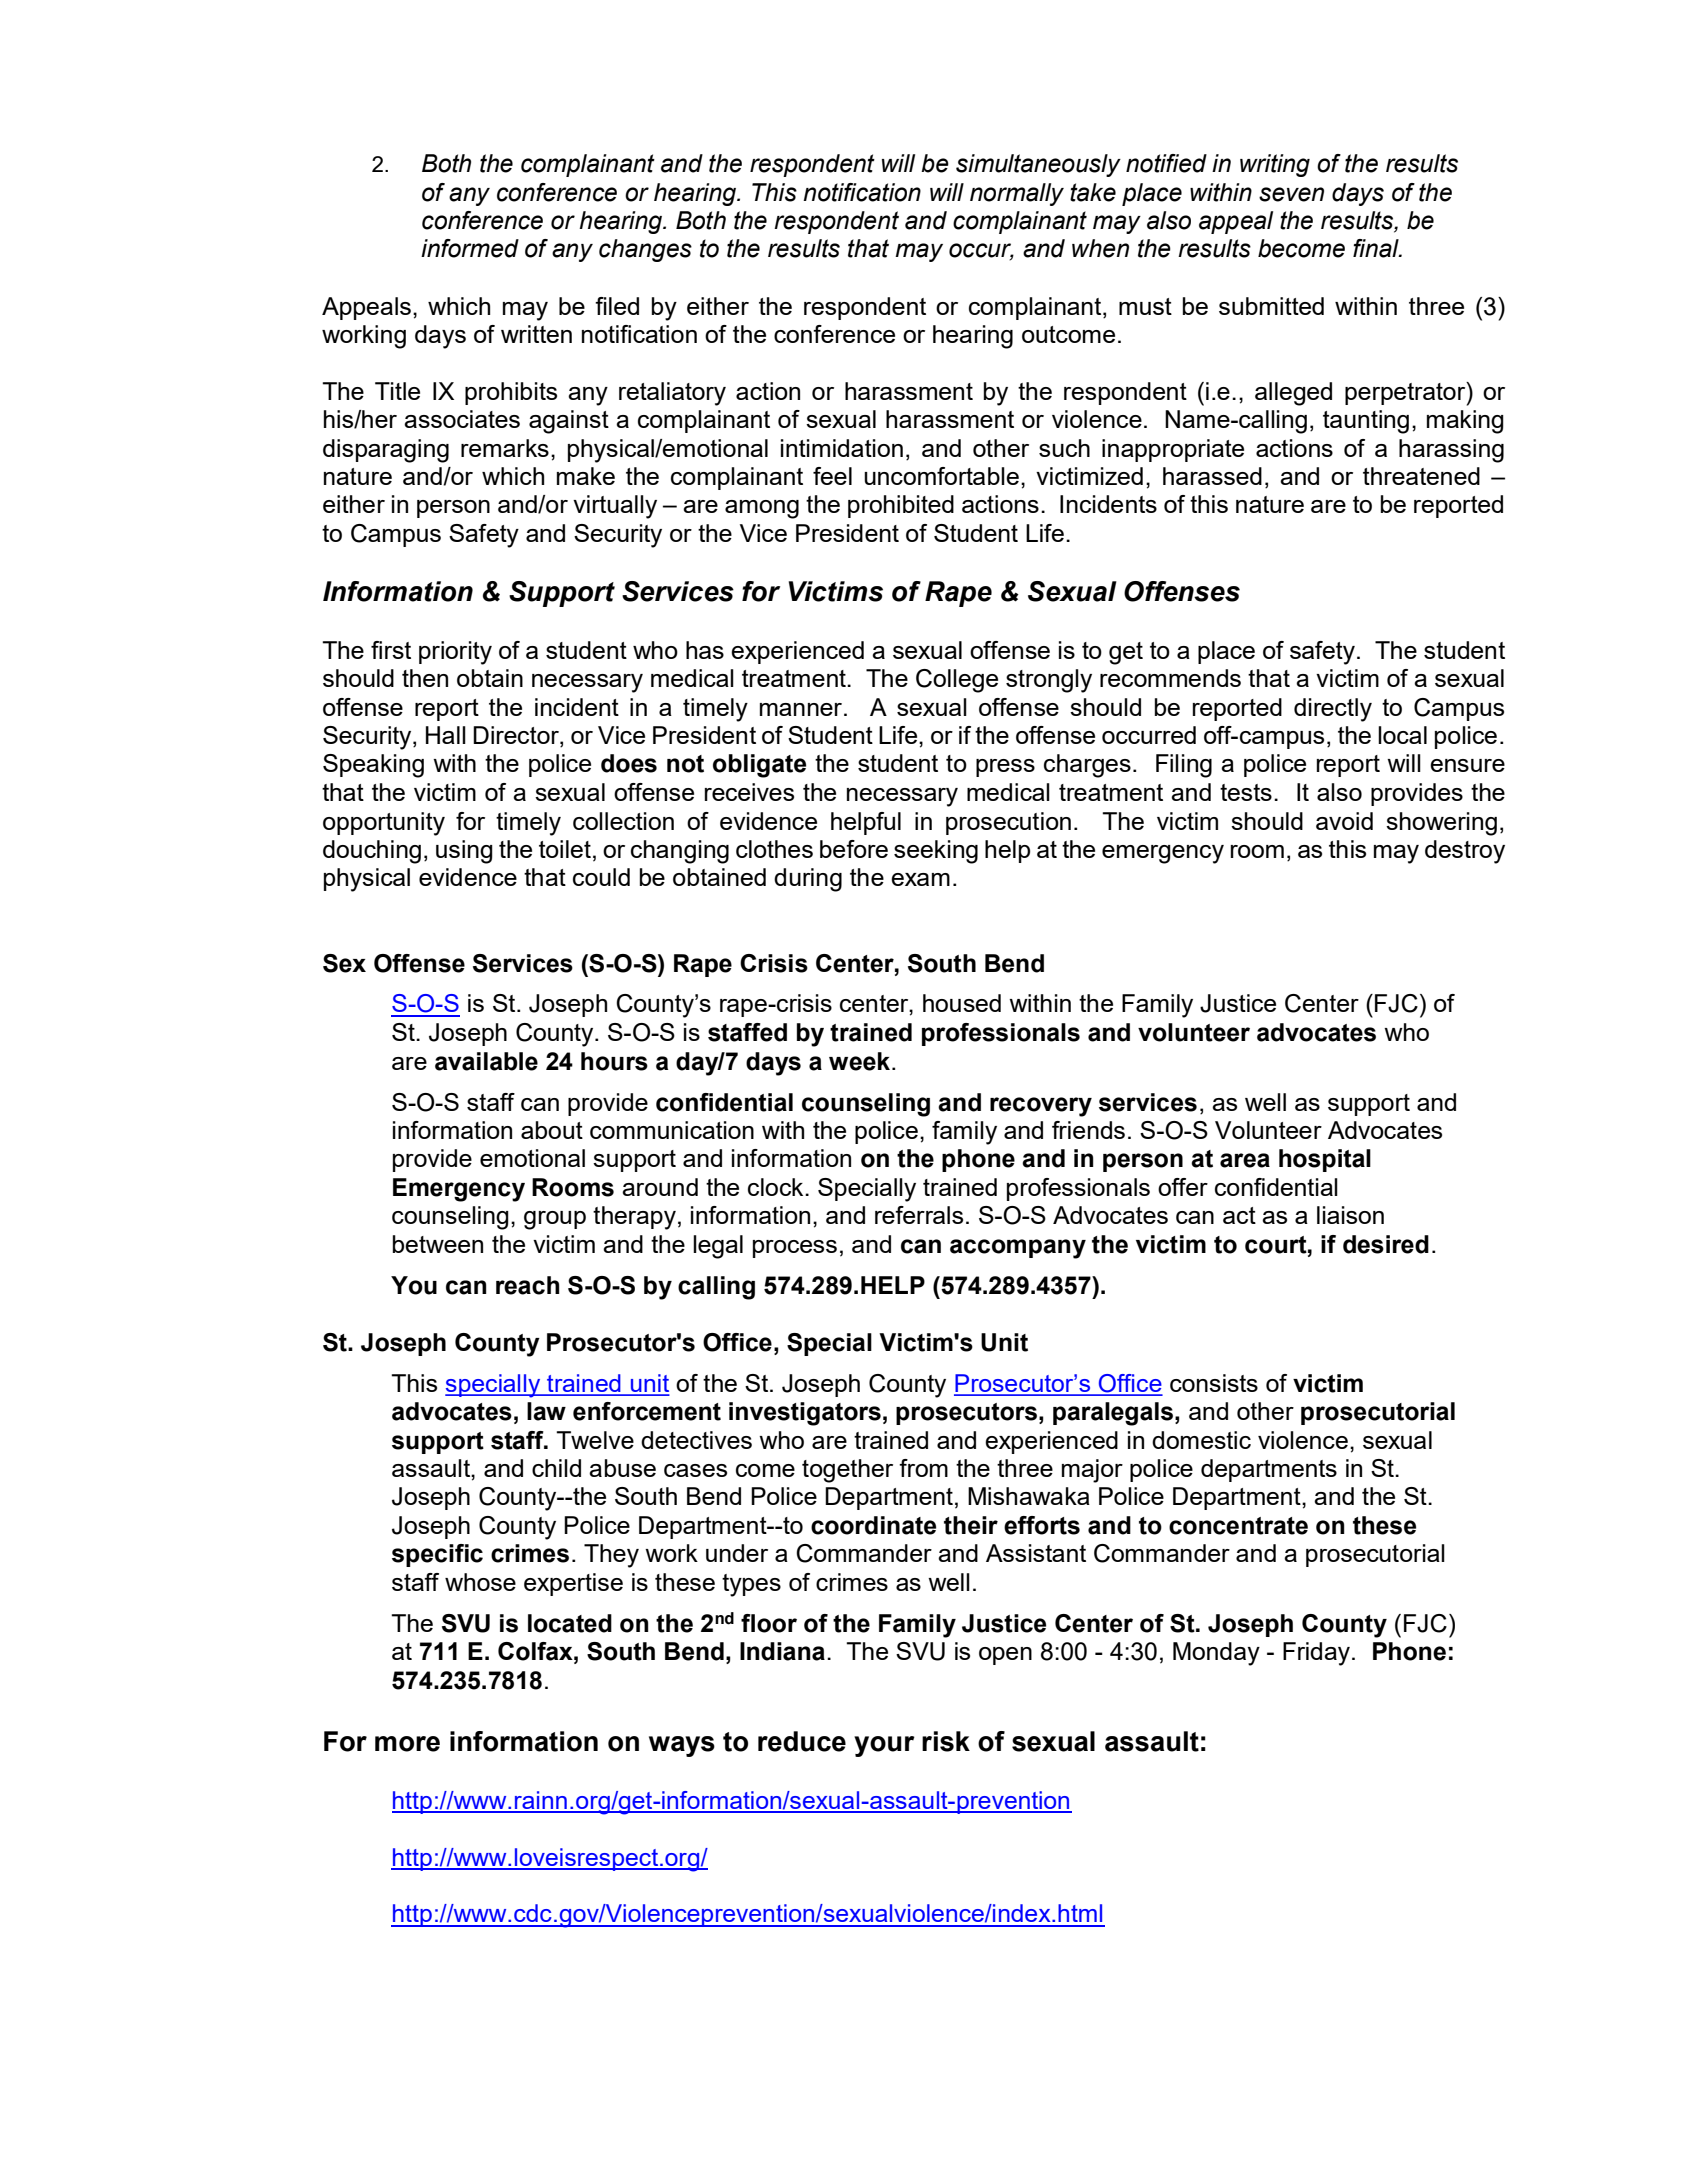 Image resolution: width=1681 pixels, height=2176 pixels. I want to click on avoid, so click(1344, 821).
